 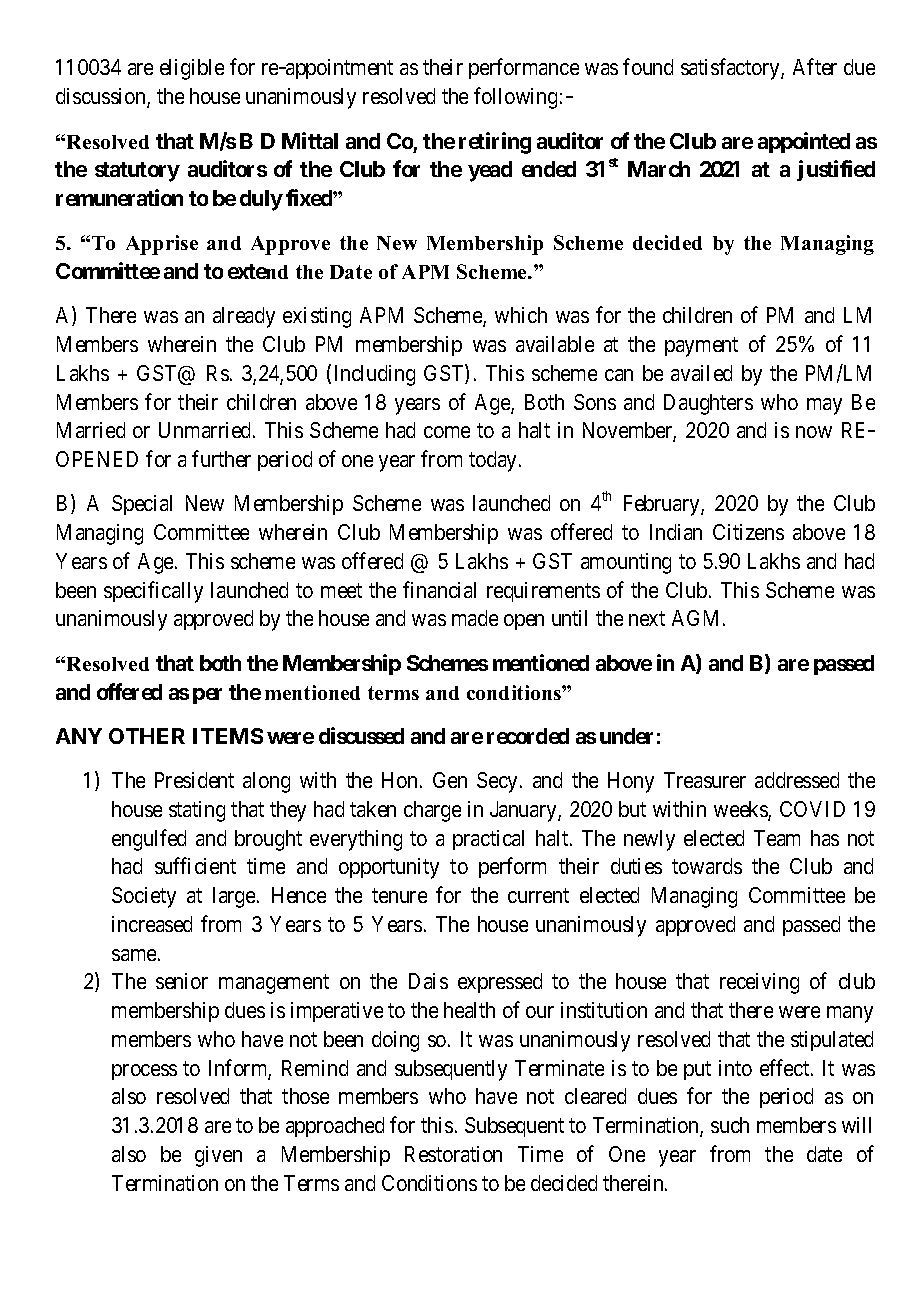 What do you see at coordinates (495, 143) in the screenshot?
I see `retiring` at bounding box center [495, 143].
